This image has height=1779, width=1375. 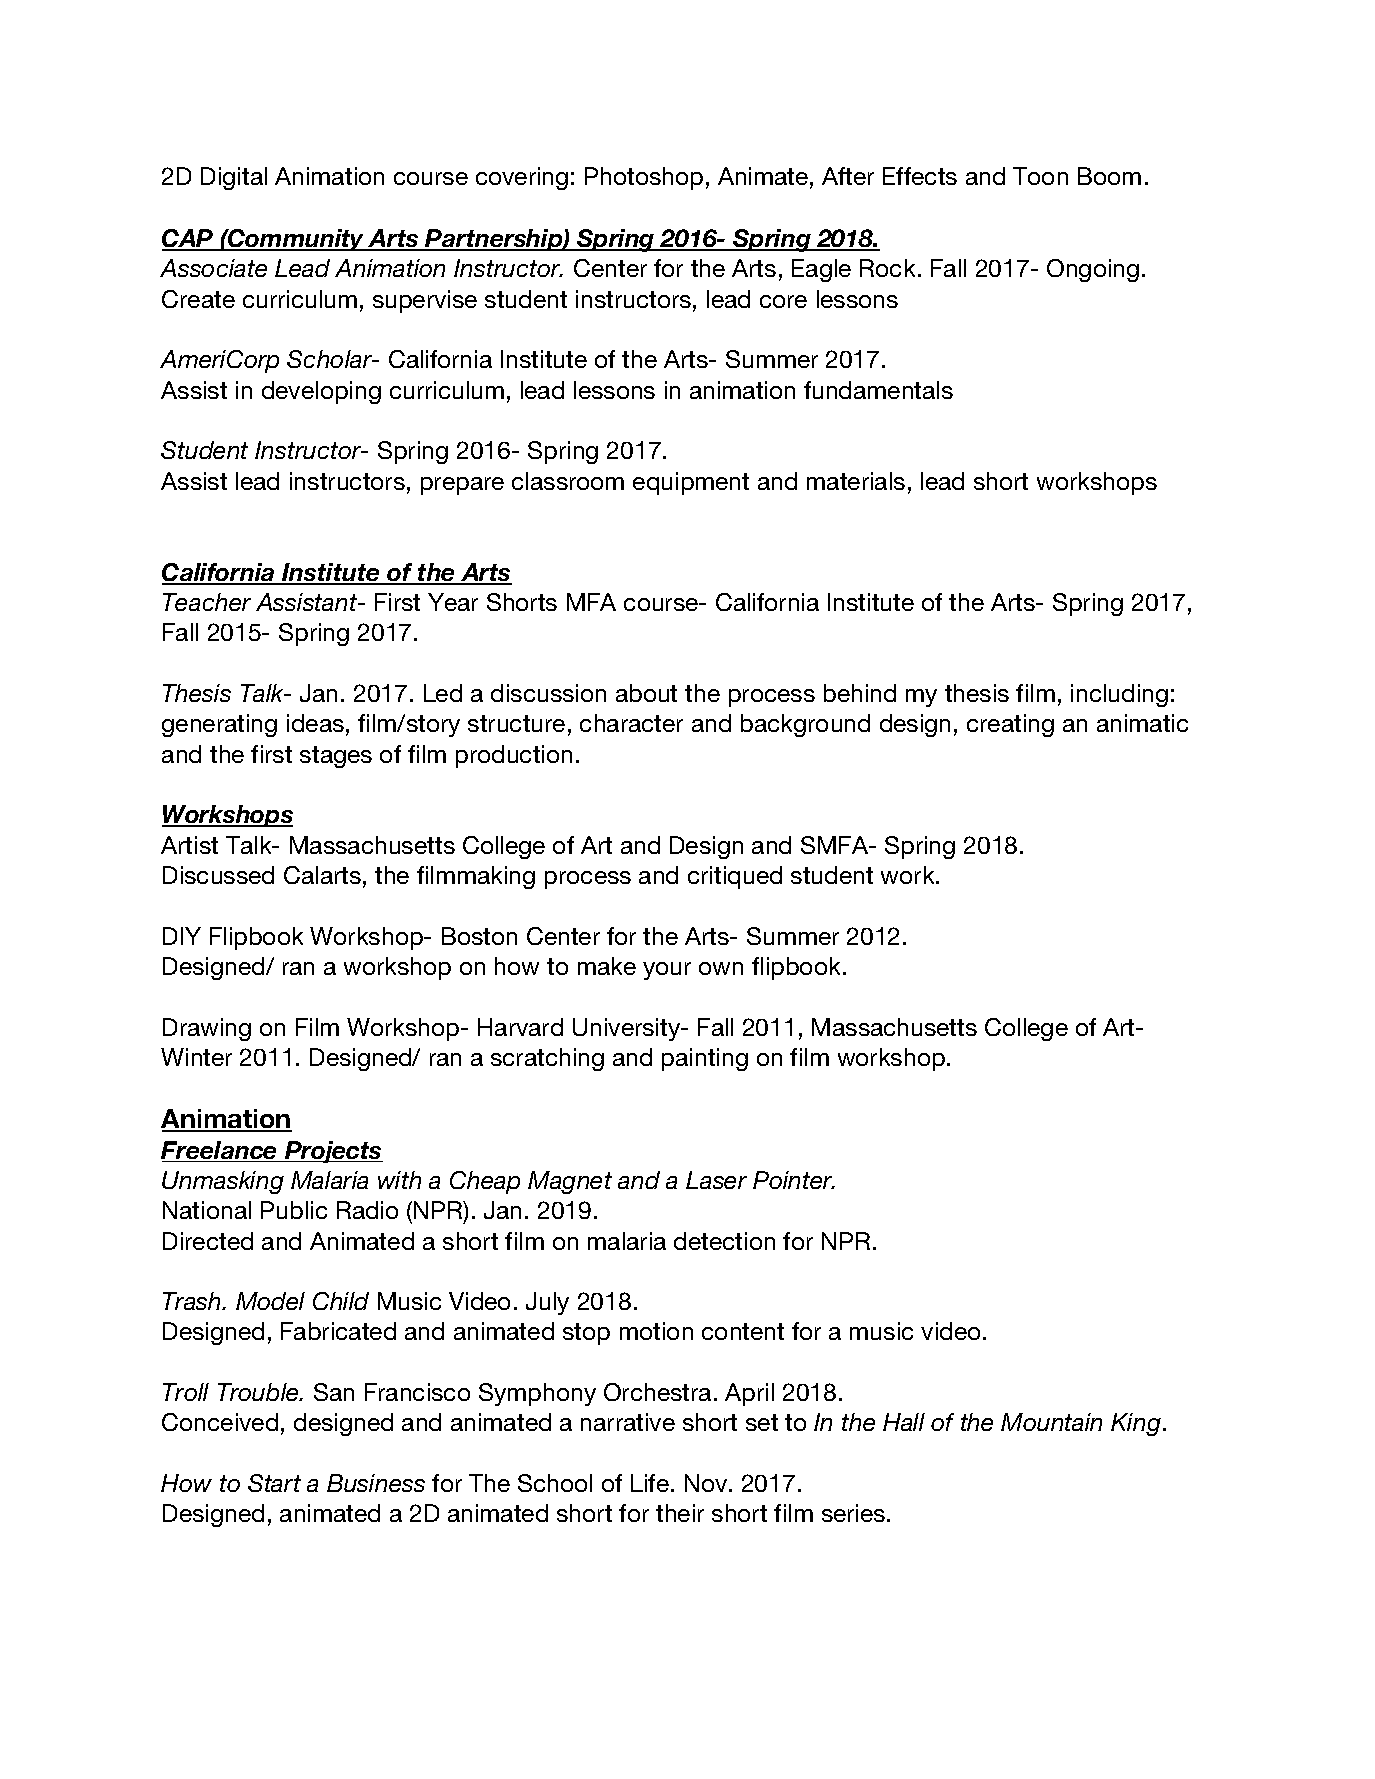 What do you see at coordinates (274, 1483) in the image?
I see `Start` at bounding box center [274, 1483].
